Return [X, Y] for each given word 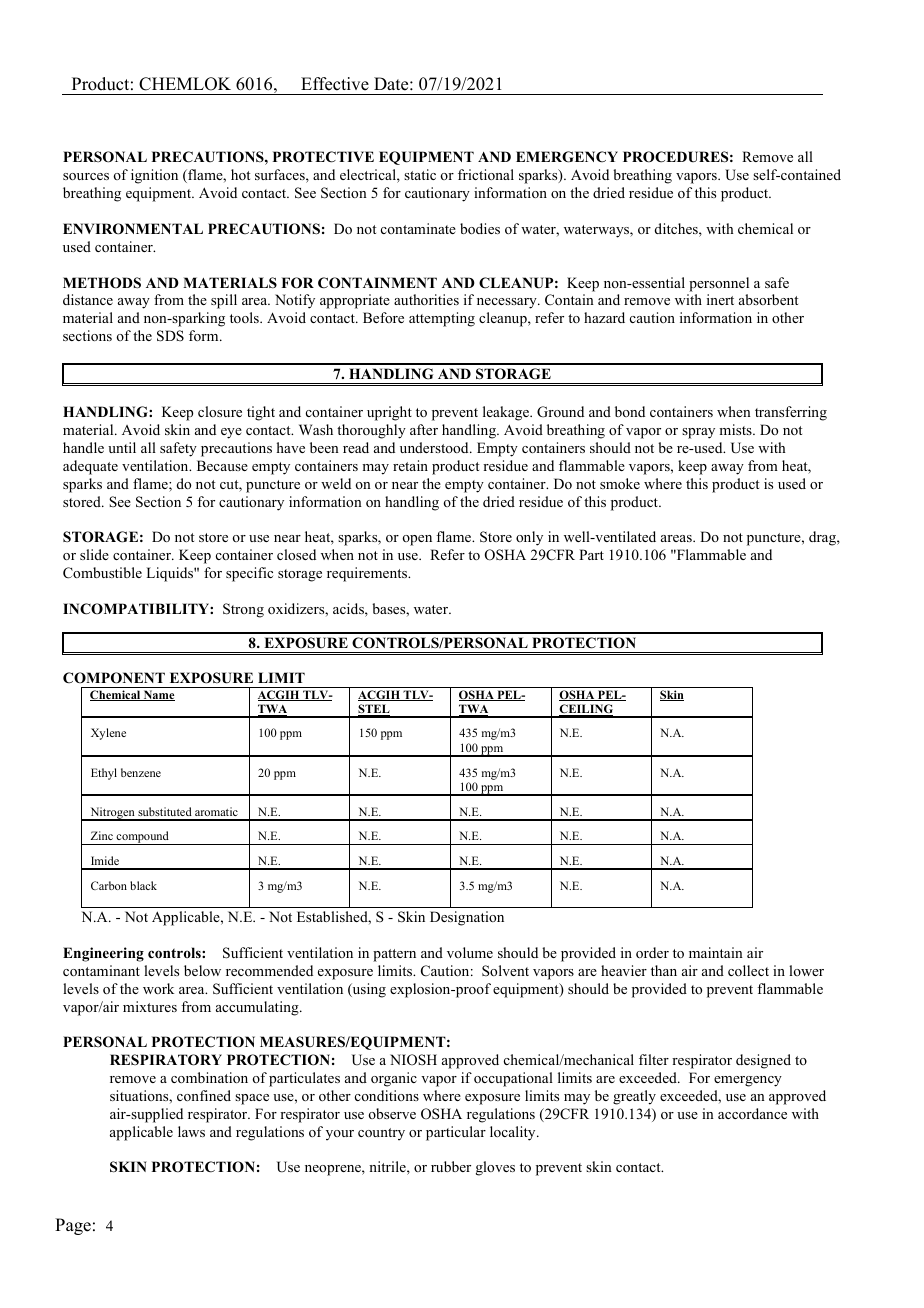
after [424, 429]
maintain [716, 952]
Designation [467, 918]
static [420, 174]
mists [736, 429]
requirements [368, 574]
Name [158, 695]
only [529, 538]
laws [191, 1131]
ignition [154, 176]
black [143, 885]
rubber [451, 1166]
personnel [719, 284]
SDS [170, 336]
